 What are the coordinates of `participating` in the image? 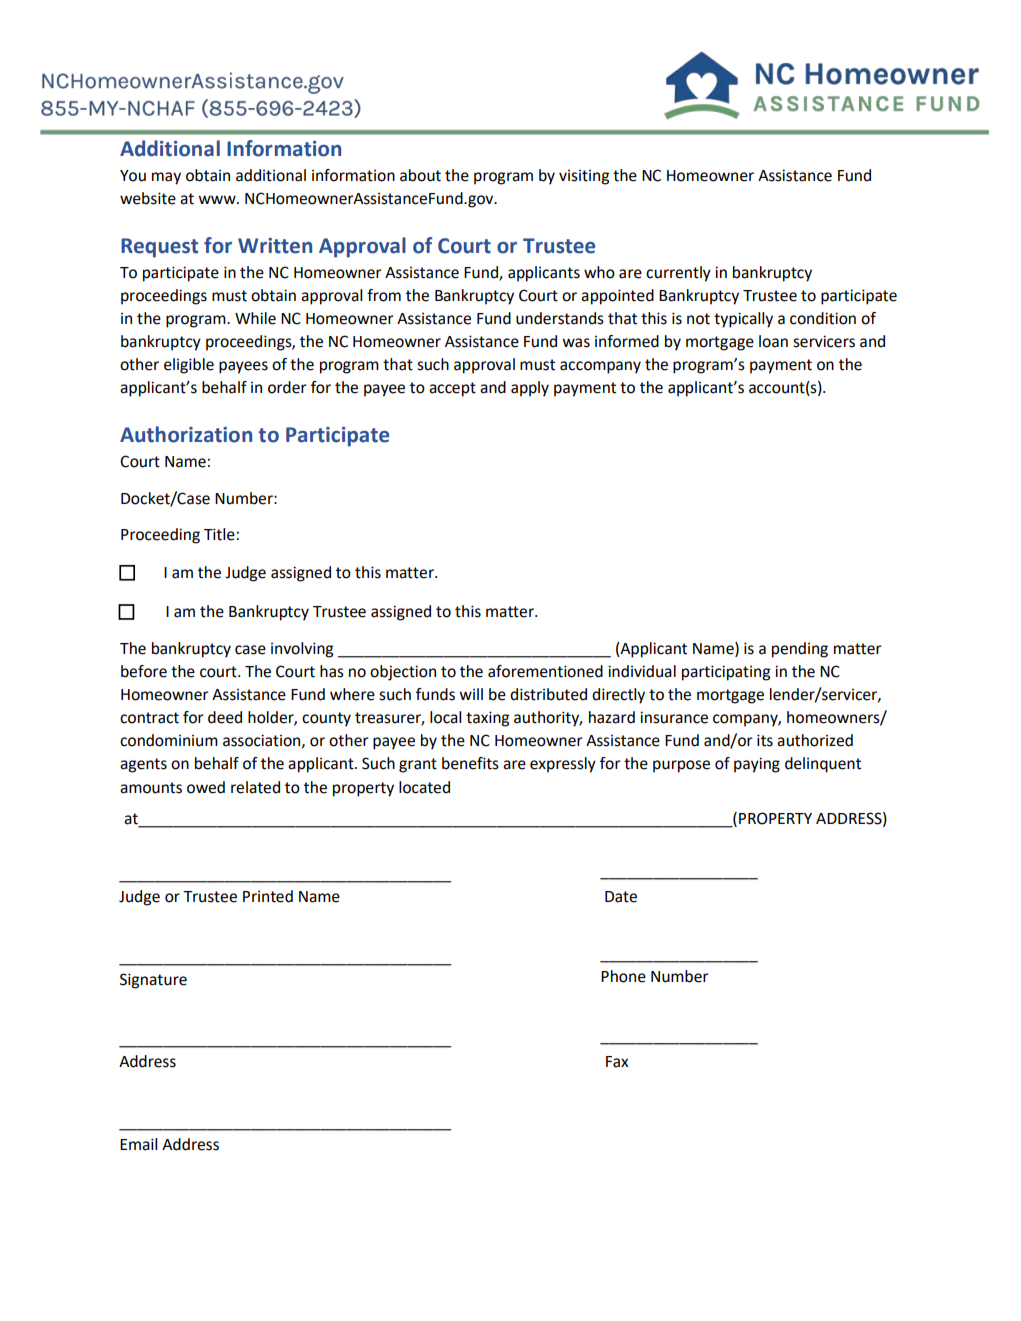 It's located at (726, 673).
